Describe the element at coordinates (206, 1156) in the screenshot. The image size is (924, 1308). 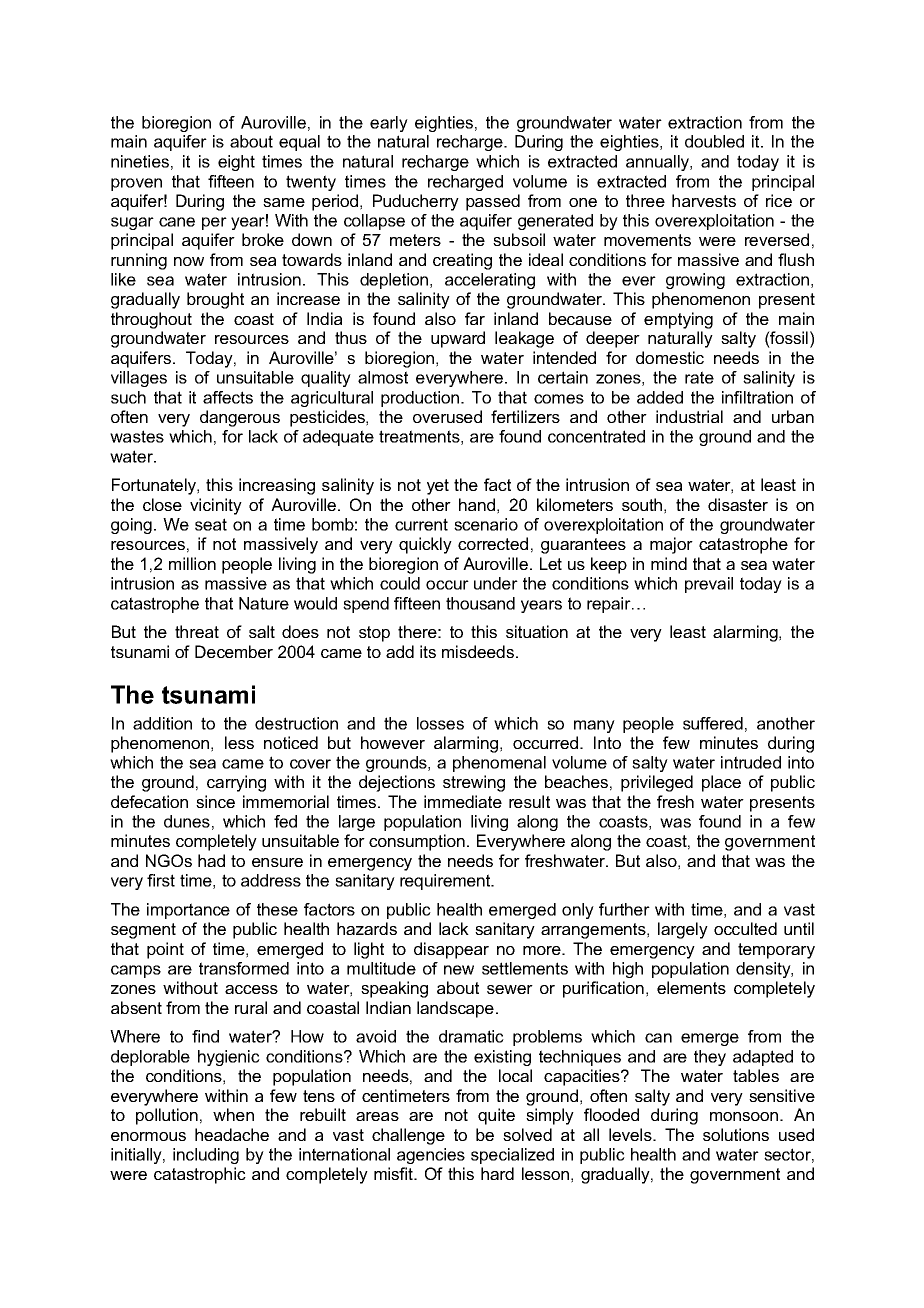
I see `including` at that location.
